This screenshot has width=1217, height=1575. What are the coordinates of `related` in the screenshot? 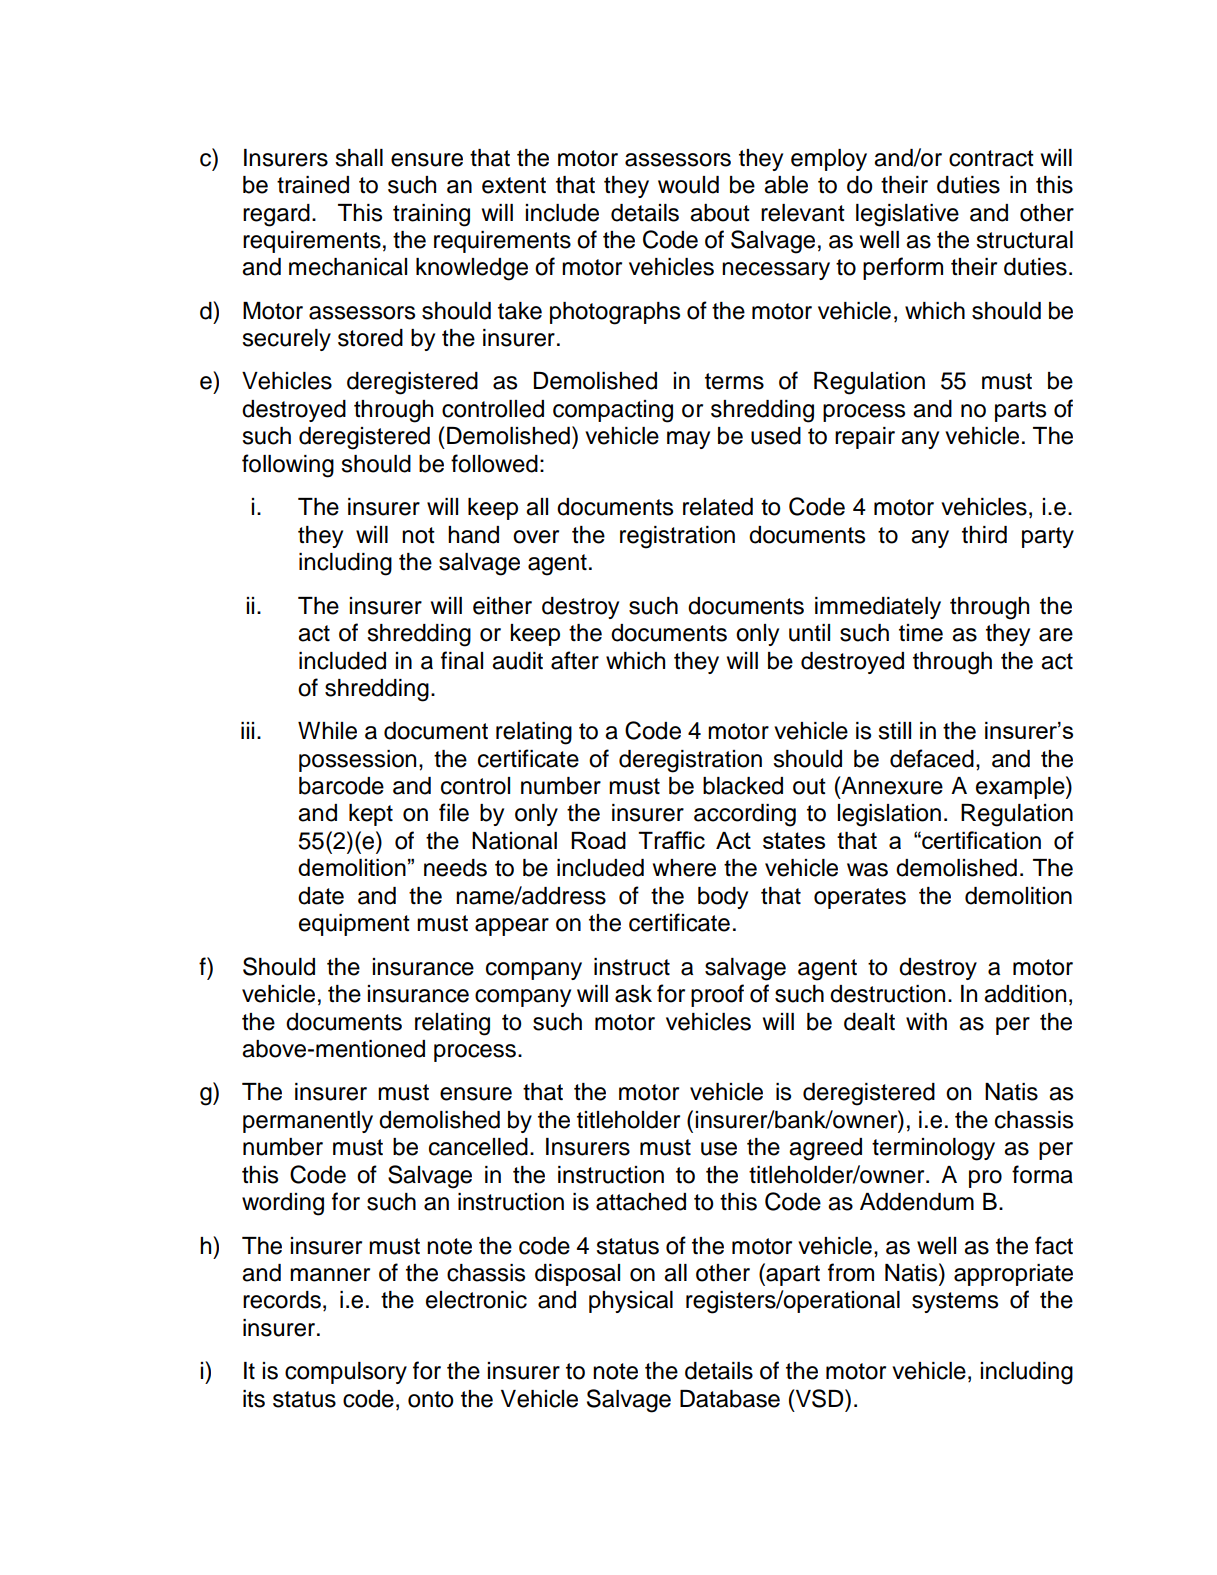 It's located at (718, 507).
